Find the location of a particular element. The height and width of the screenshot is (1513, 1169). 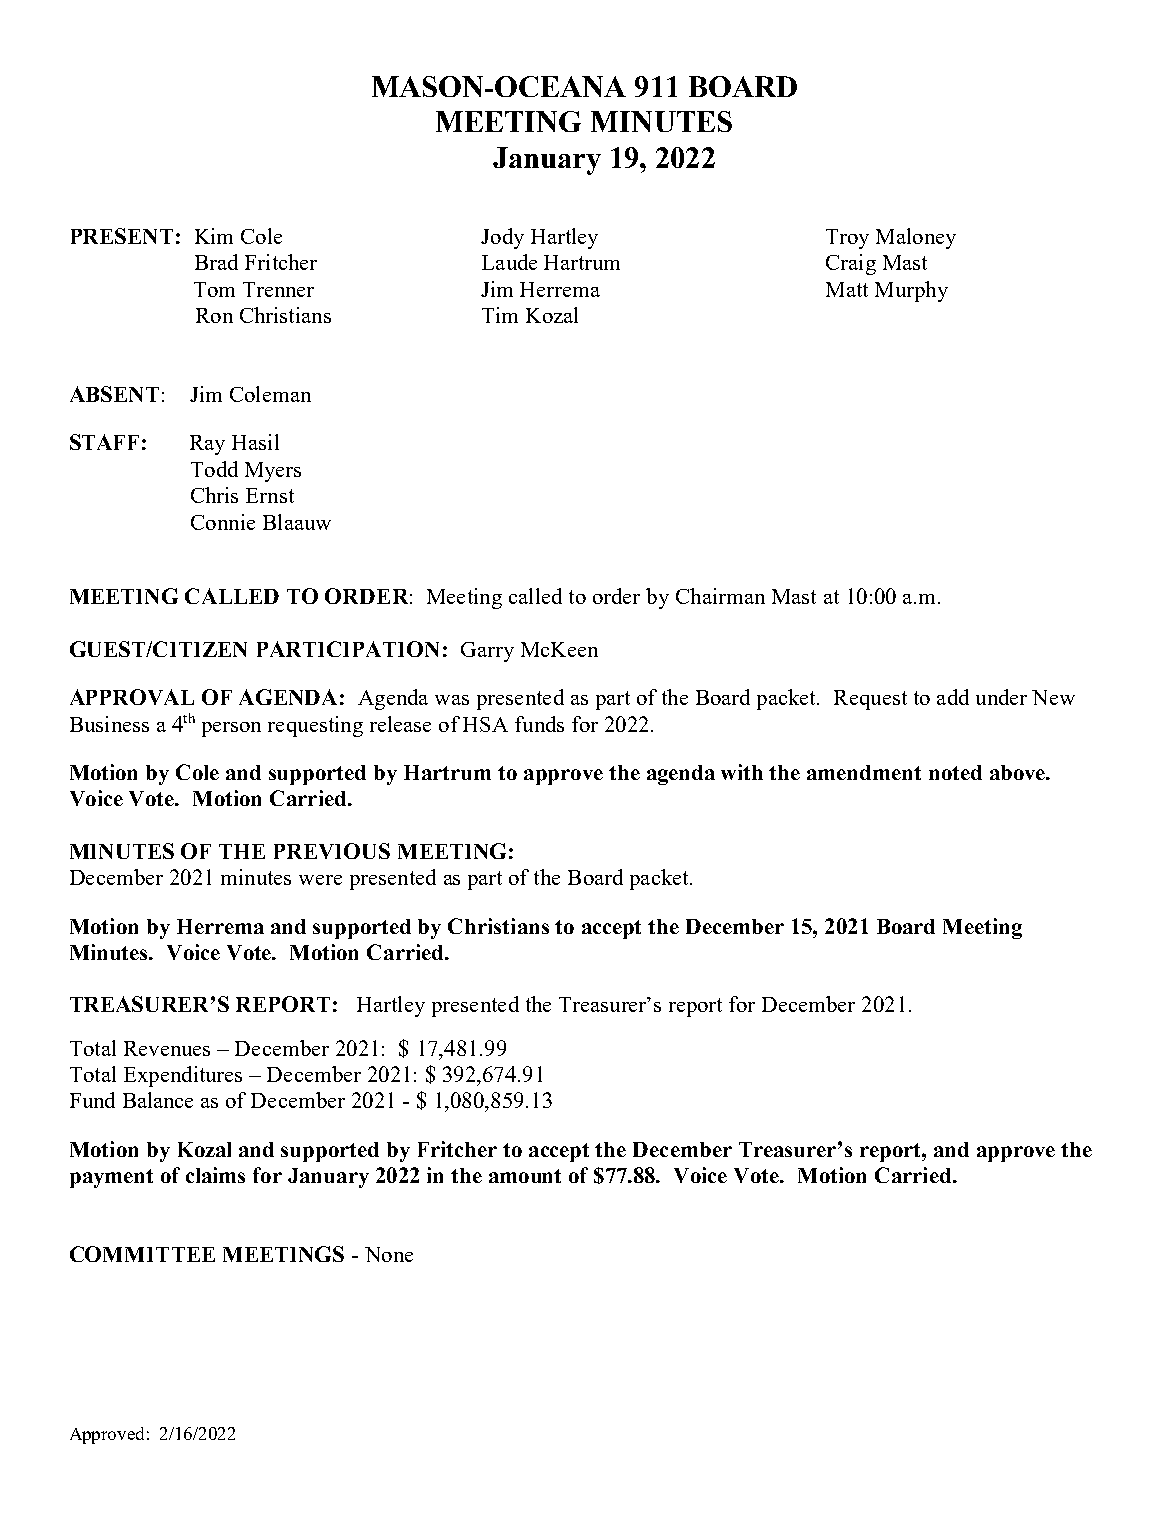

claims is located at coordinates (215, 1175).
